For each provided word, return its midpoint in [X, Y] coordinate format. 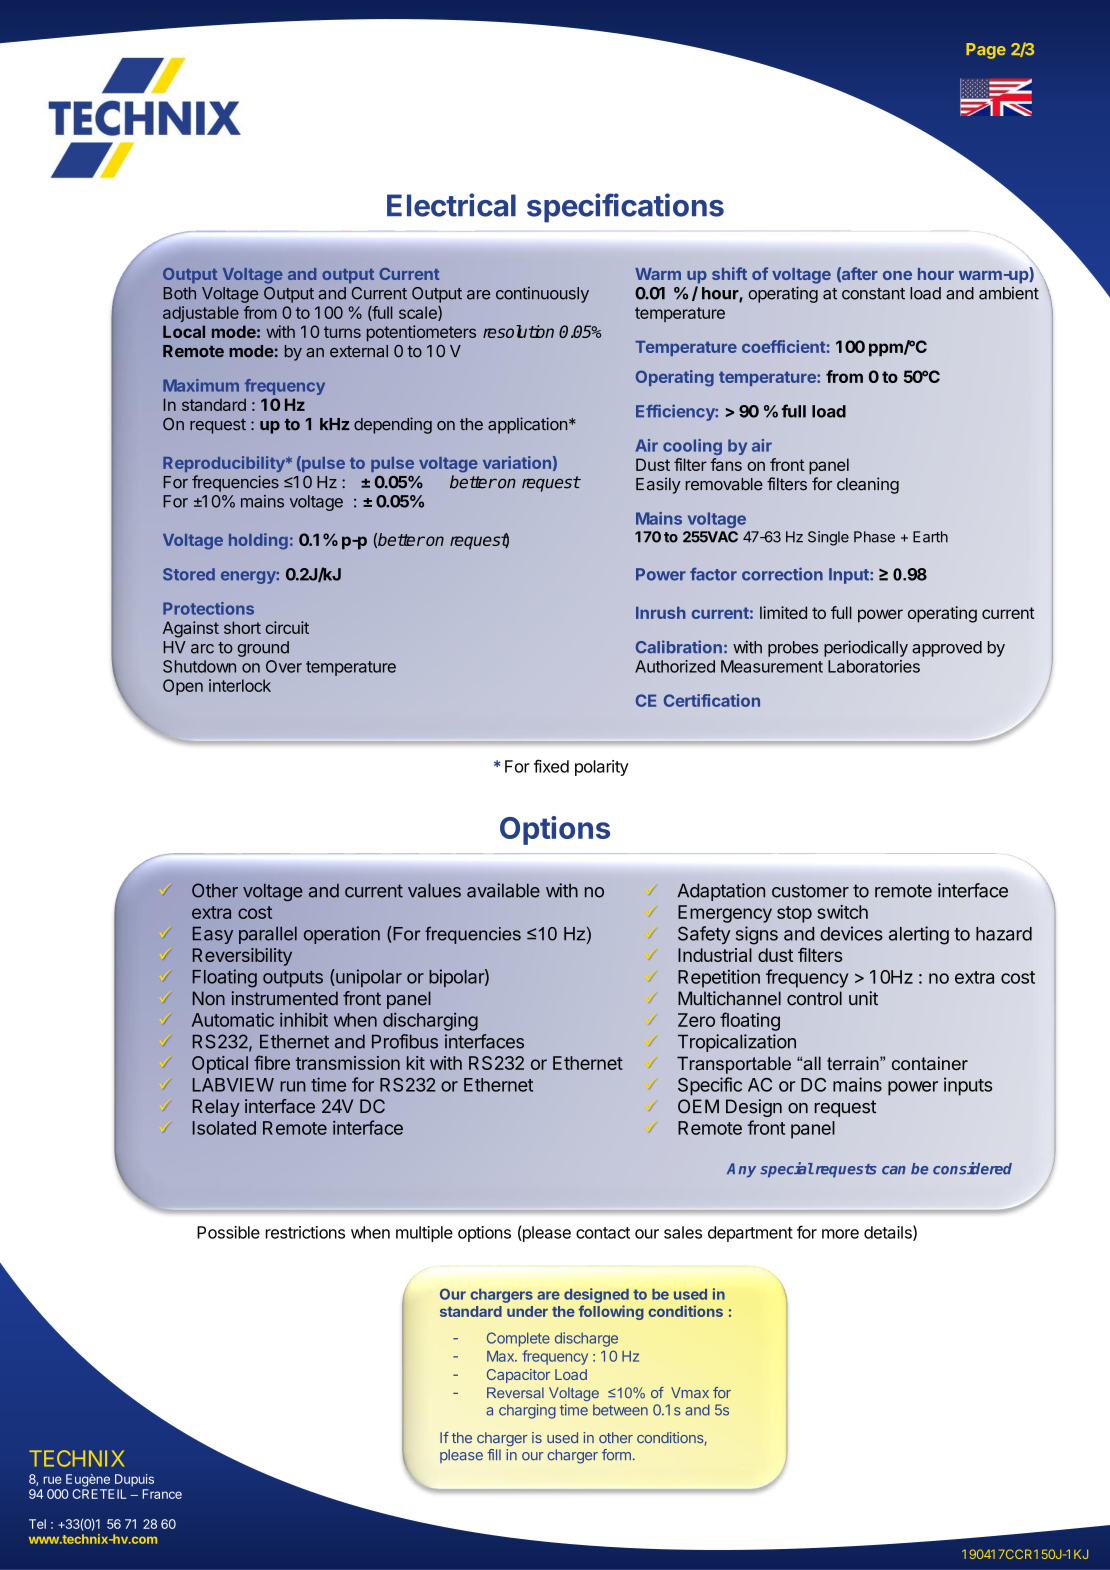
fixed [551, 766]
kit [416, 1063]
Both [180, 293]
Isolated [224, 1128]
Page [986, 51]
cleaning [868, 485]
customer [810, 891]
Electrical [451, 205]
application [527, 425]
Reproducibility [225, 464]
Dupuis [134, 1480]
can [894, 1170]
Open [183, 687]
